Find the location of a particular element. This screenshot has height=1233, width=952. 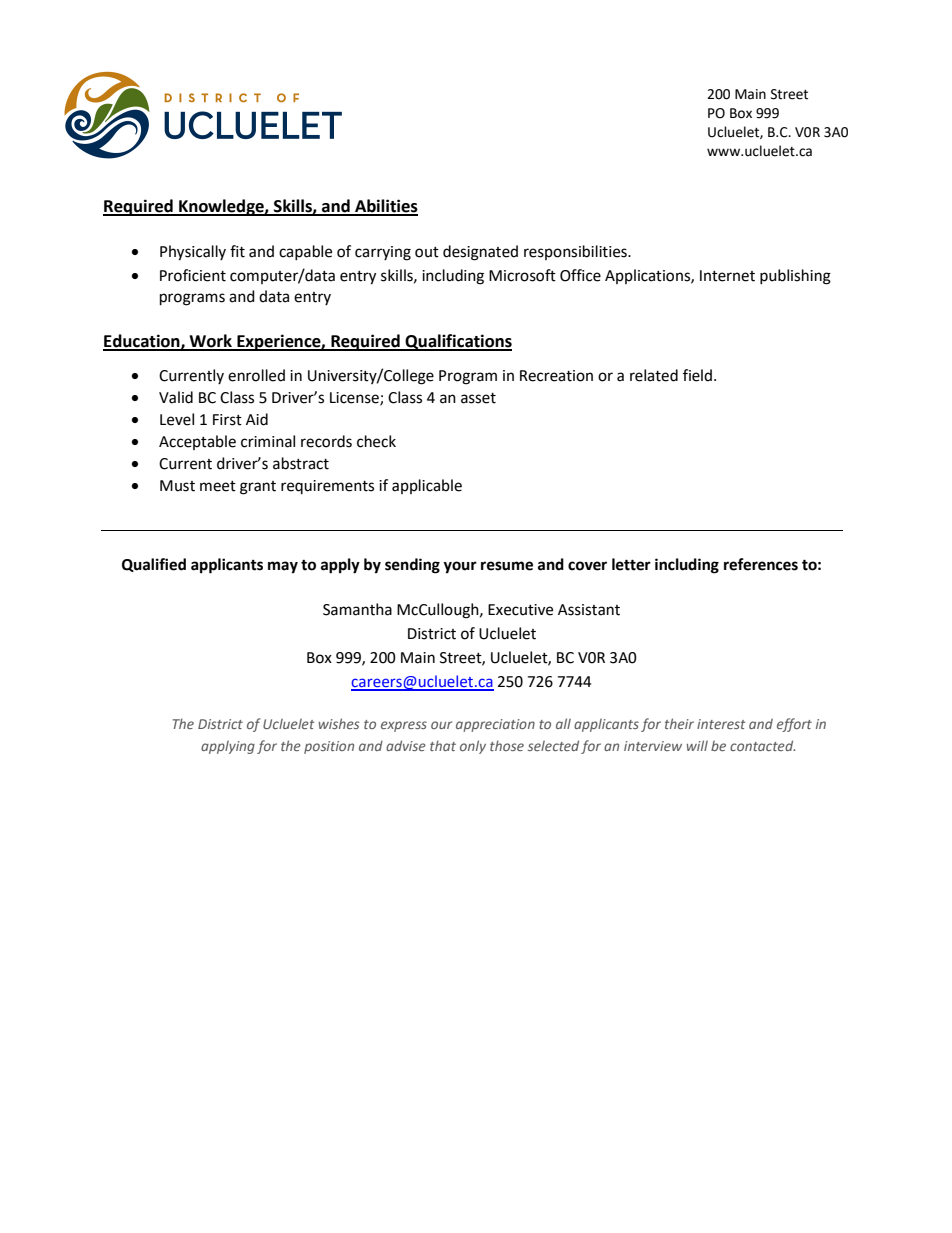

applicable is located at coordinates (427, 486).
